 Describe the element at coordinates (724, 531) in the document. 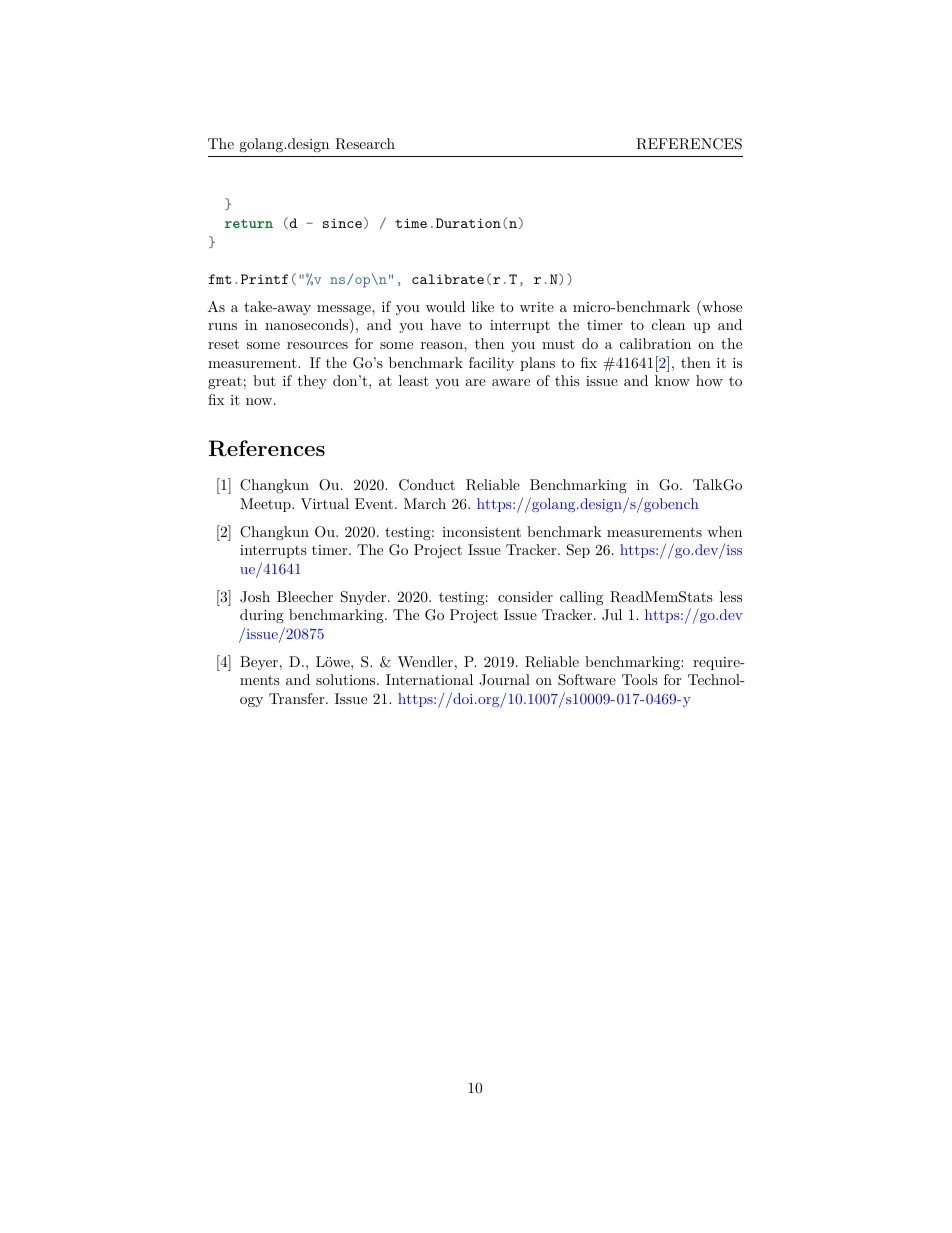

I see `when` at that location.
